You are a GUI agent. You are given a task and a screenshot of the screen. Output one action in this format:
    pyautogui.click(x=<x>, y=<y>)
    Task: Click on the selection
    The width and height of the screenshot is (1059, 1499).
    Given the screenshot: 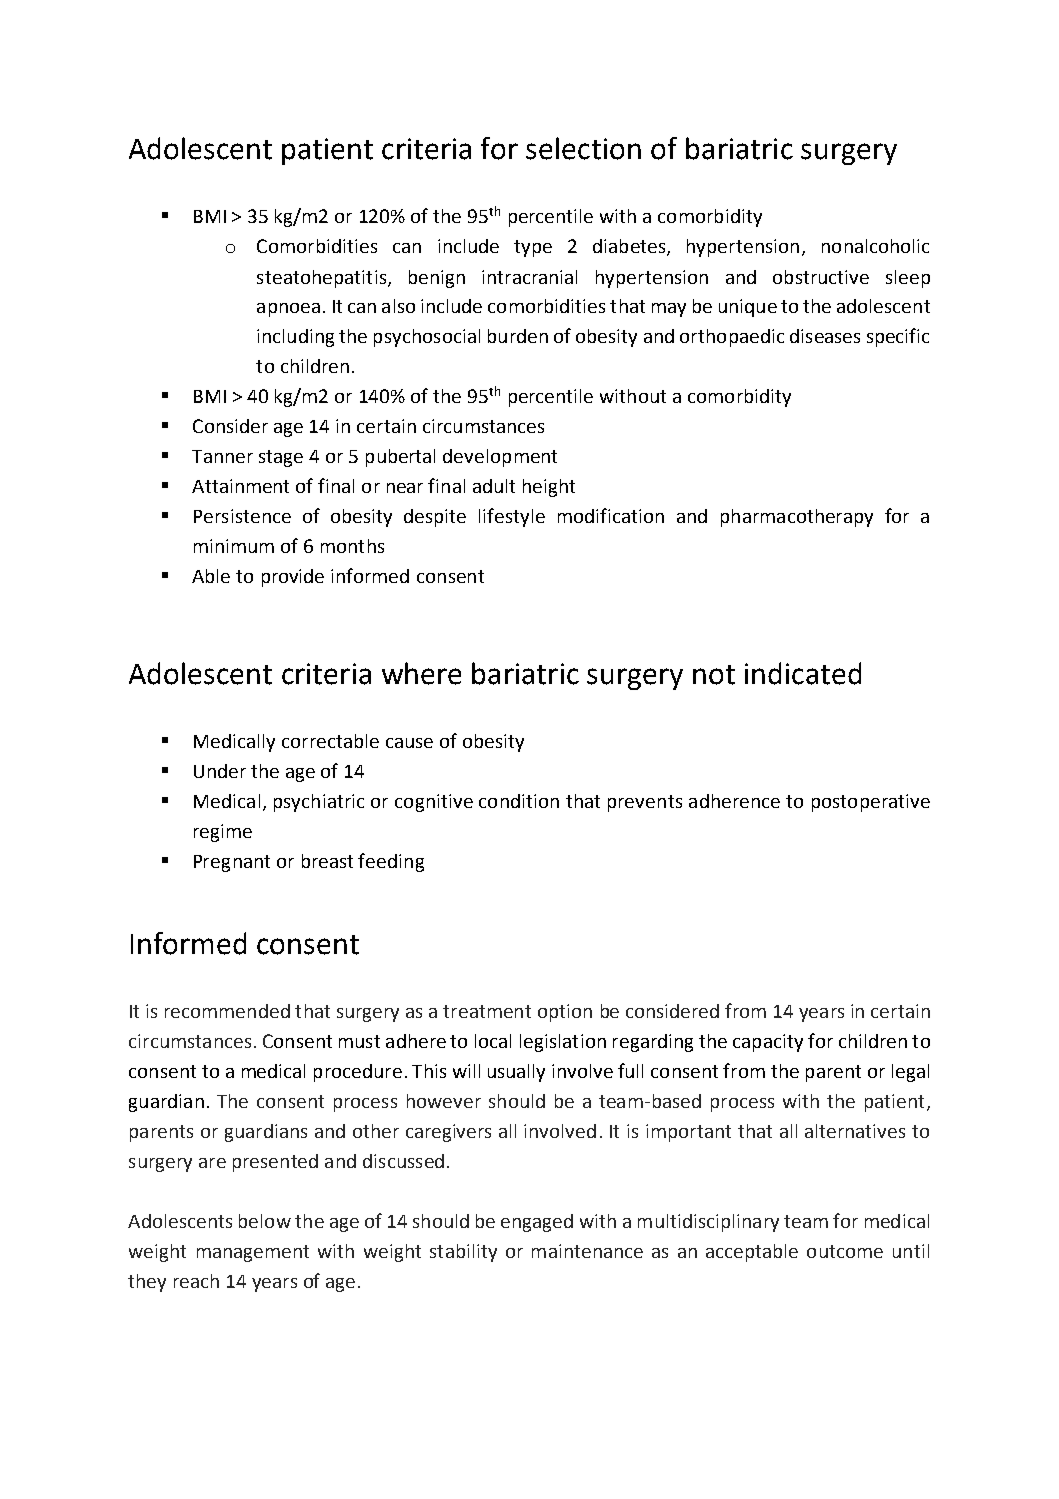 What is the action you would take?
    pyautogui.click(x=583, y=148)
